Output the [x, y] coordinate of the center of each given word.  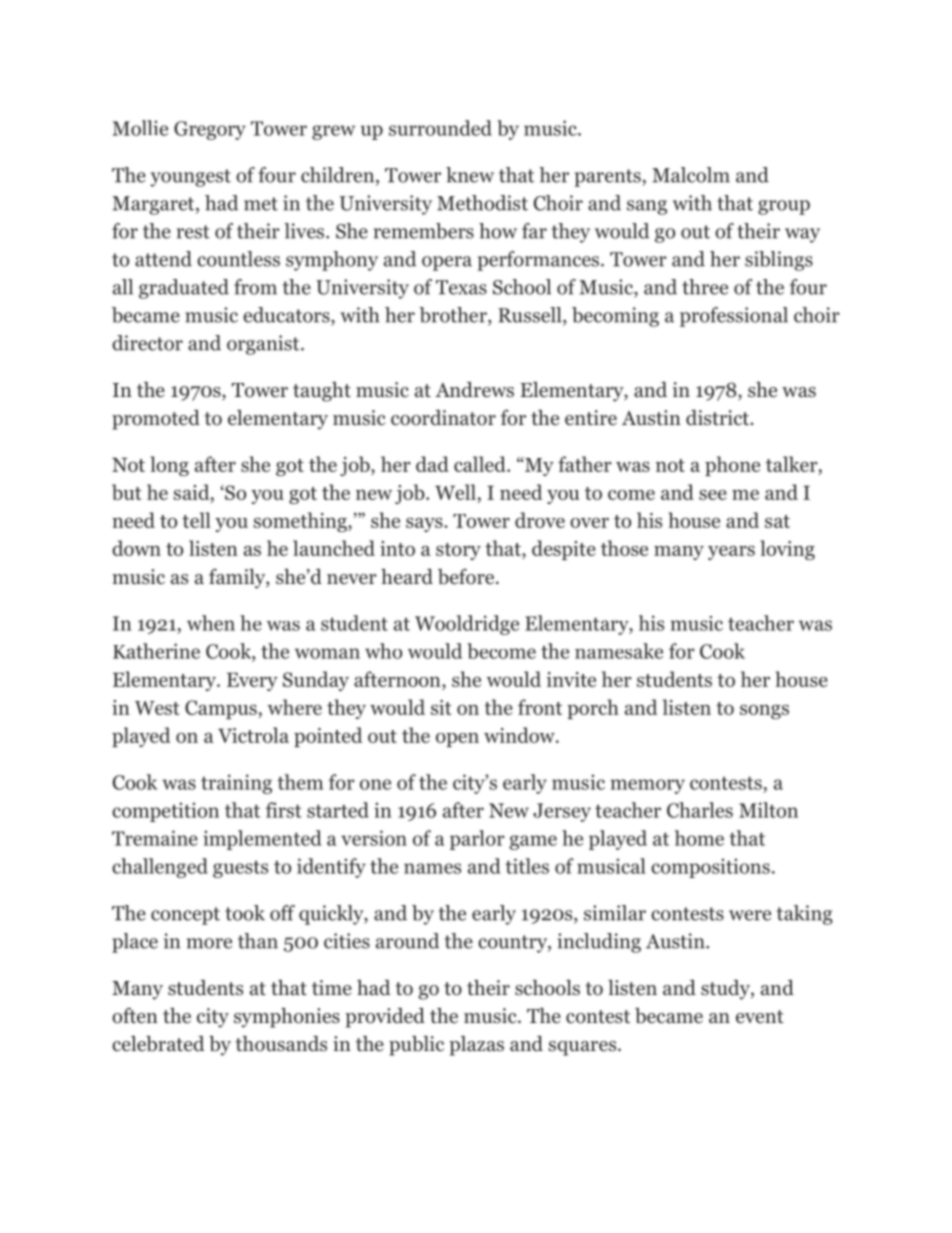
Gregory [210, 130]
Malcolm [691, 175]
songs [764, 712]
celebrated [158, 1044]
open [457, 740]
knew [470, 175]
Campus [222, 709]
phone [732, 466]
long [169, 466]
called [481, 464]
